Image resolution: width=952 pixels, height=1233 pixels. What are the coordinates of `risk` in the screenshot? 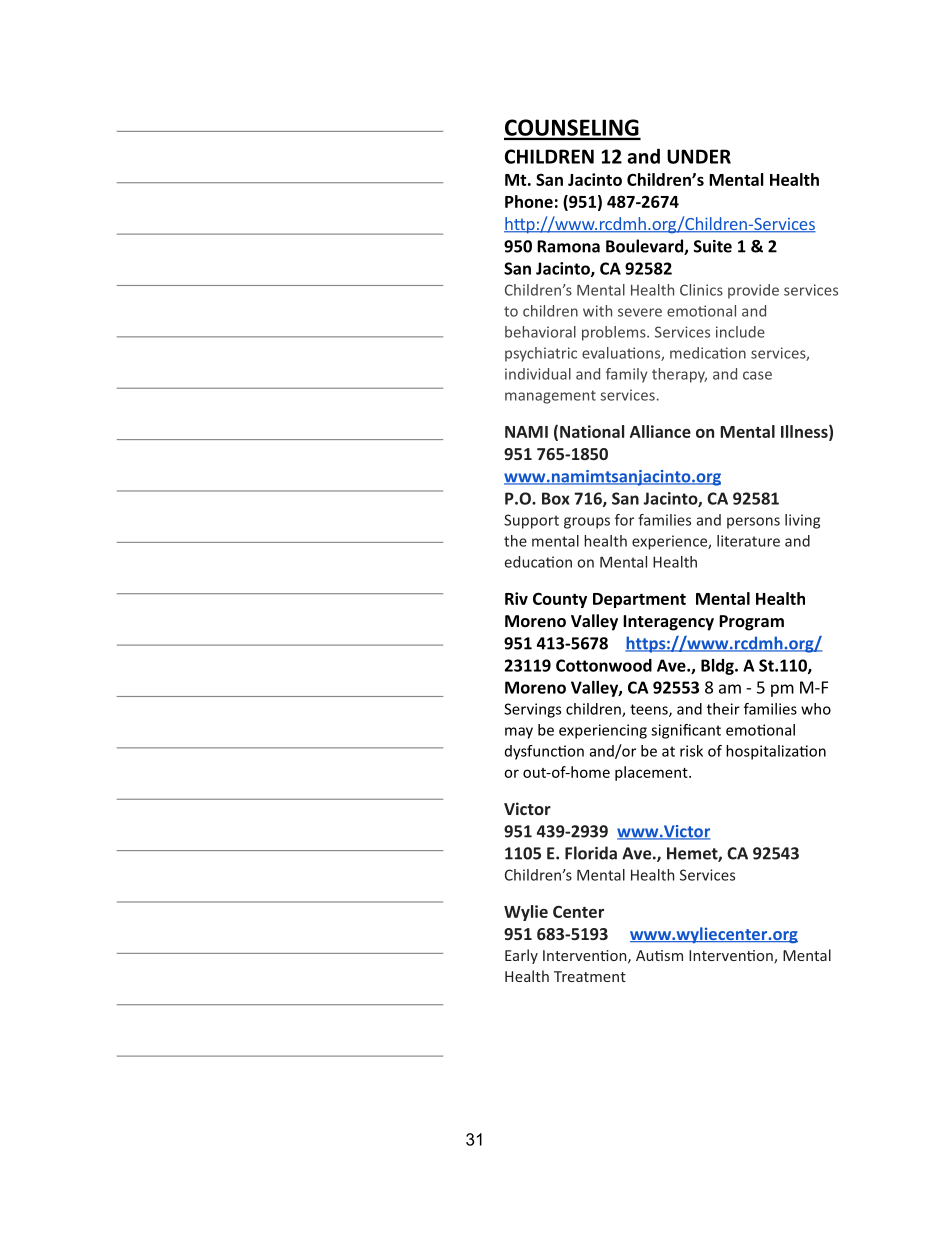 It's located at (691, 751).
